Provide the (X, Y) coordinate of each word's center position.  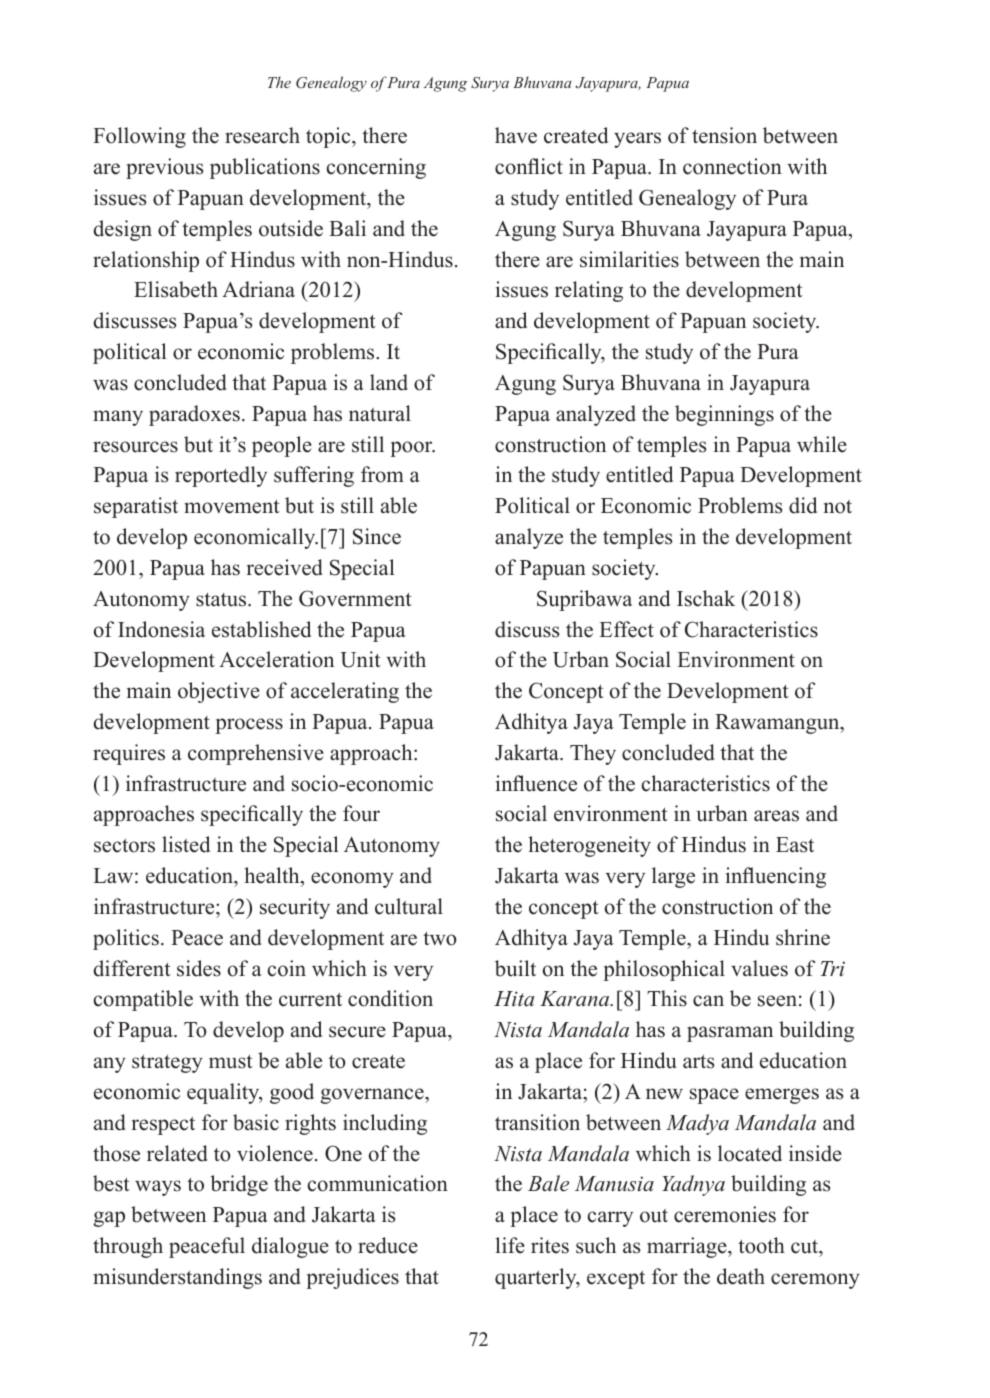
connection (732, 166)
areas (776, 816)
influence (536, 783)
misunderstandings (177, 1278)
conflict (529, 166)
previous (164, 168)
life (510, 1245)
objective (219, 692)
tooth (761, 1245)
